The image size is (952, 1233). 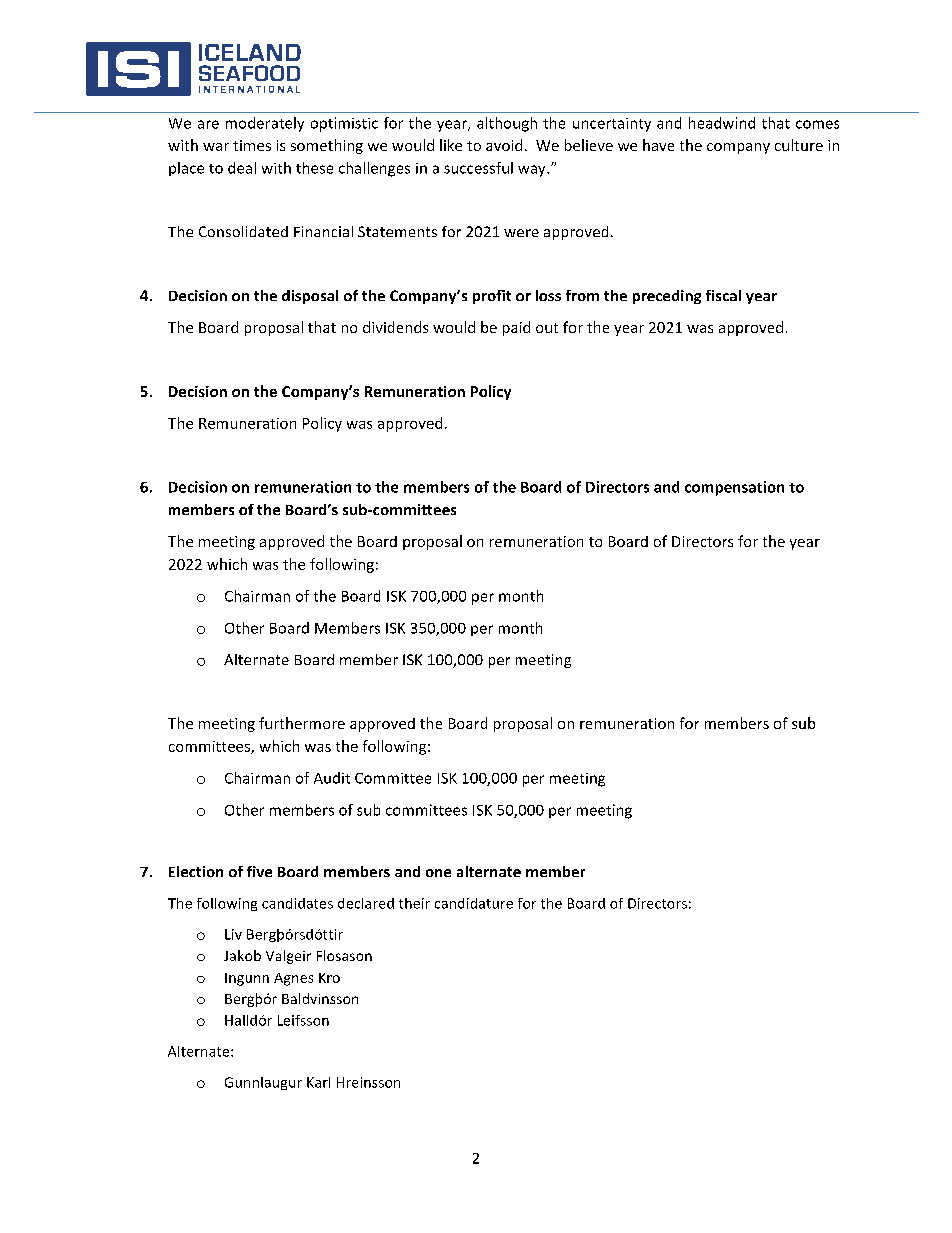 What do you see at coordinates (318, 1082) in the page?
I see `Karl` at bounding box center [318, 1082].
